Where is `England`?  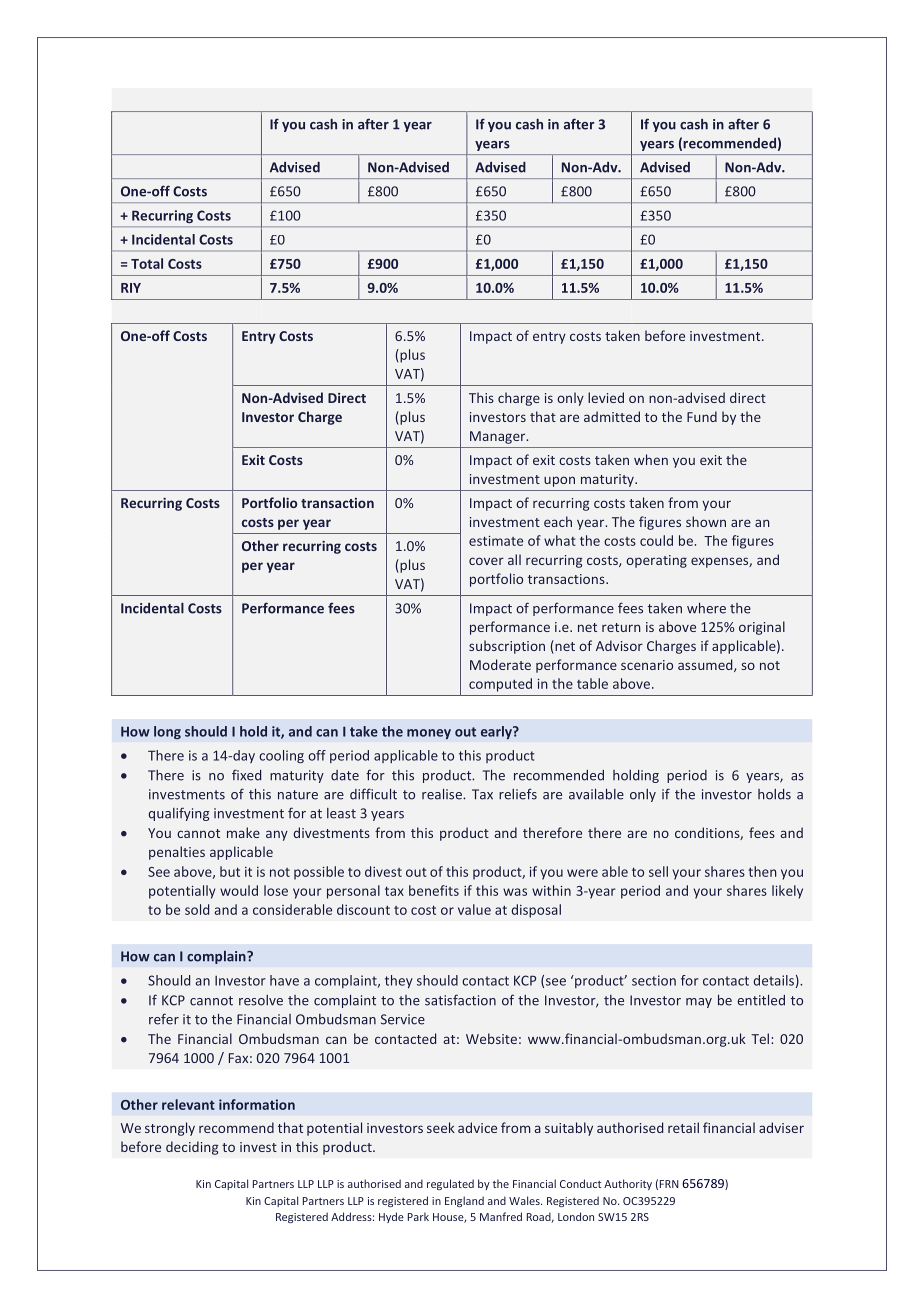 England is located at coordinates (464, 1201).
